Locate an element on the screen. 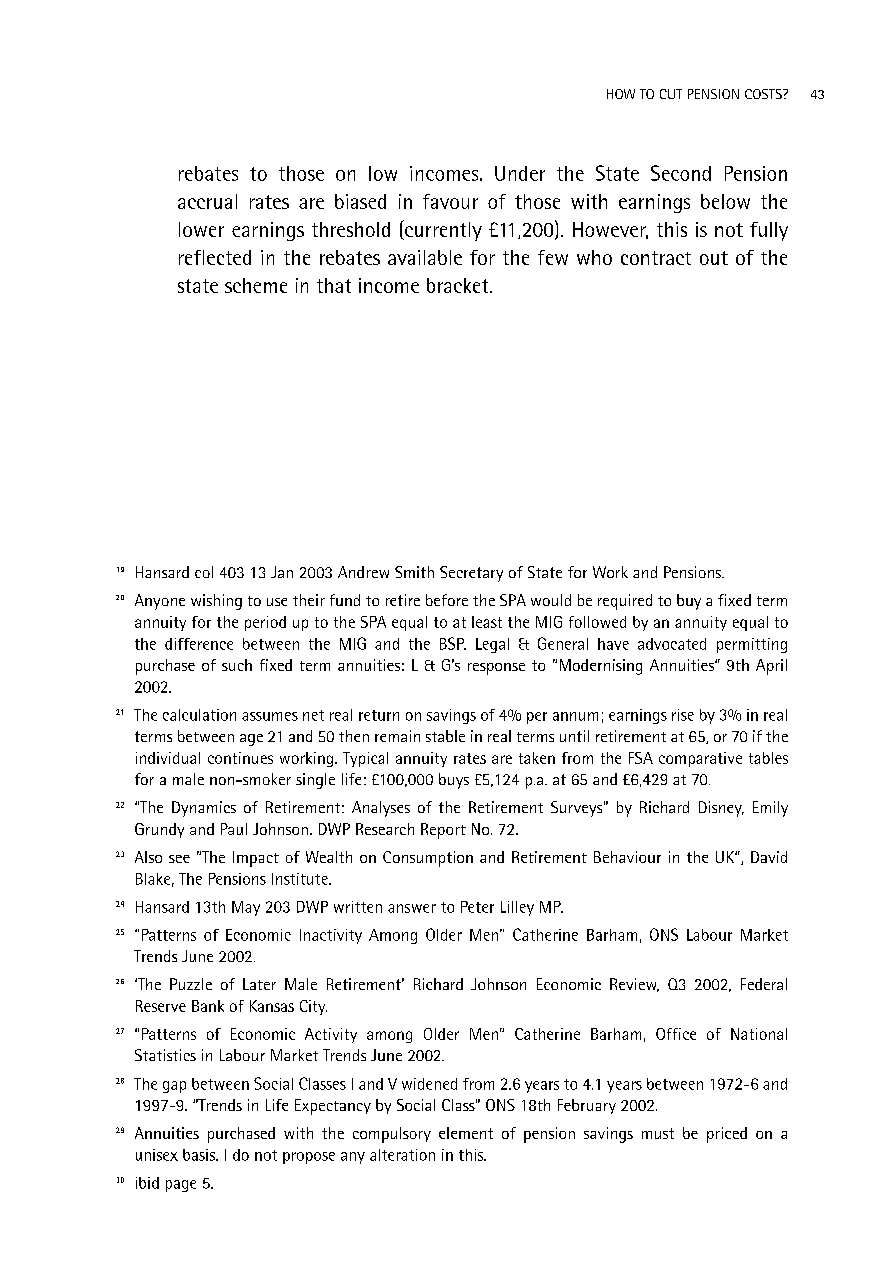 The width and height of the screenshot is (892, 1278). Under is located at coordinates (520, 173).
